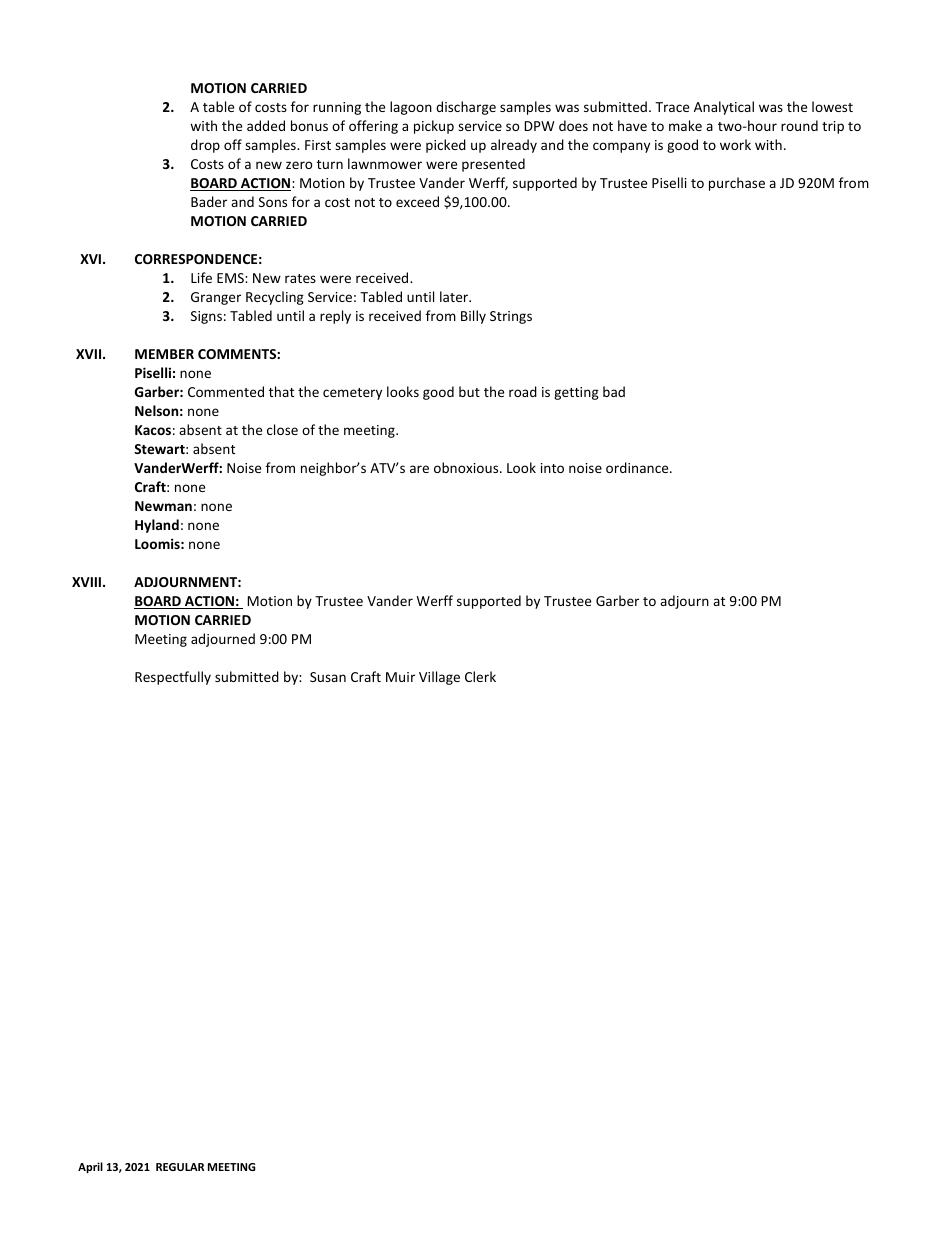 Image resolution: width=952 pixels, height=1233 pixels. What do you see at coordinates (446, 146) in the image?
I see `picked` at bounding box center [446, 146].
